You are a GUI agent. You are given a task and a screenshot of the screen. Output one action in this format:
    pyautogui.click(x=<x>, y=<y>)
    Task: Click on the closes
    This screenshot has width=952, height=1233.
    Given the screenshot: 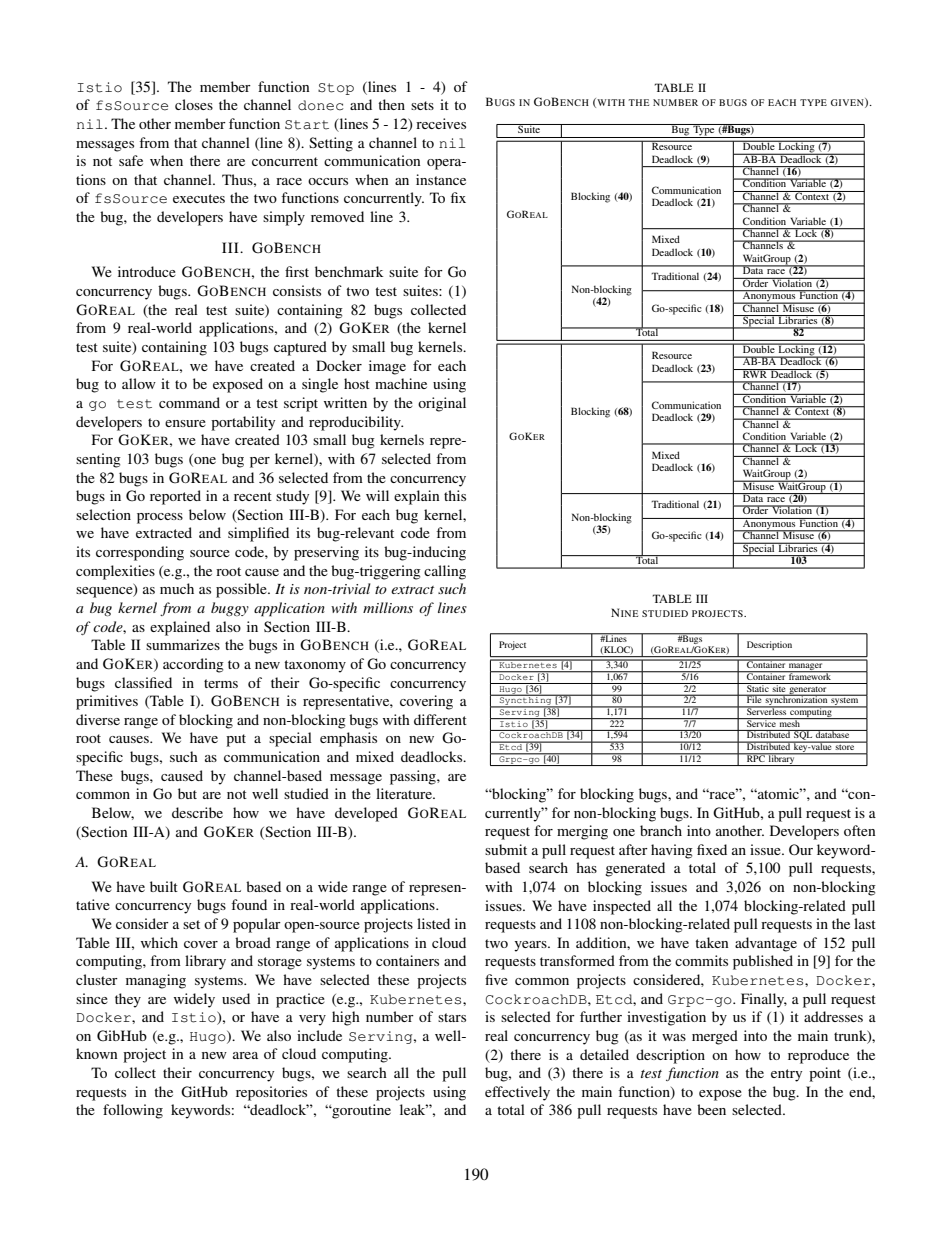 What is the action you would take?
    pyautogui.click(x=194, y=104)
